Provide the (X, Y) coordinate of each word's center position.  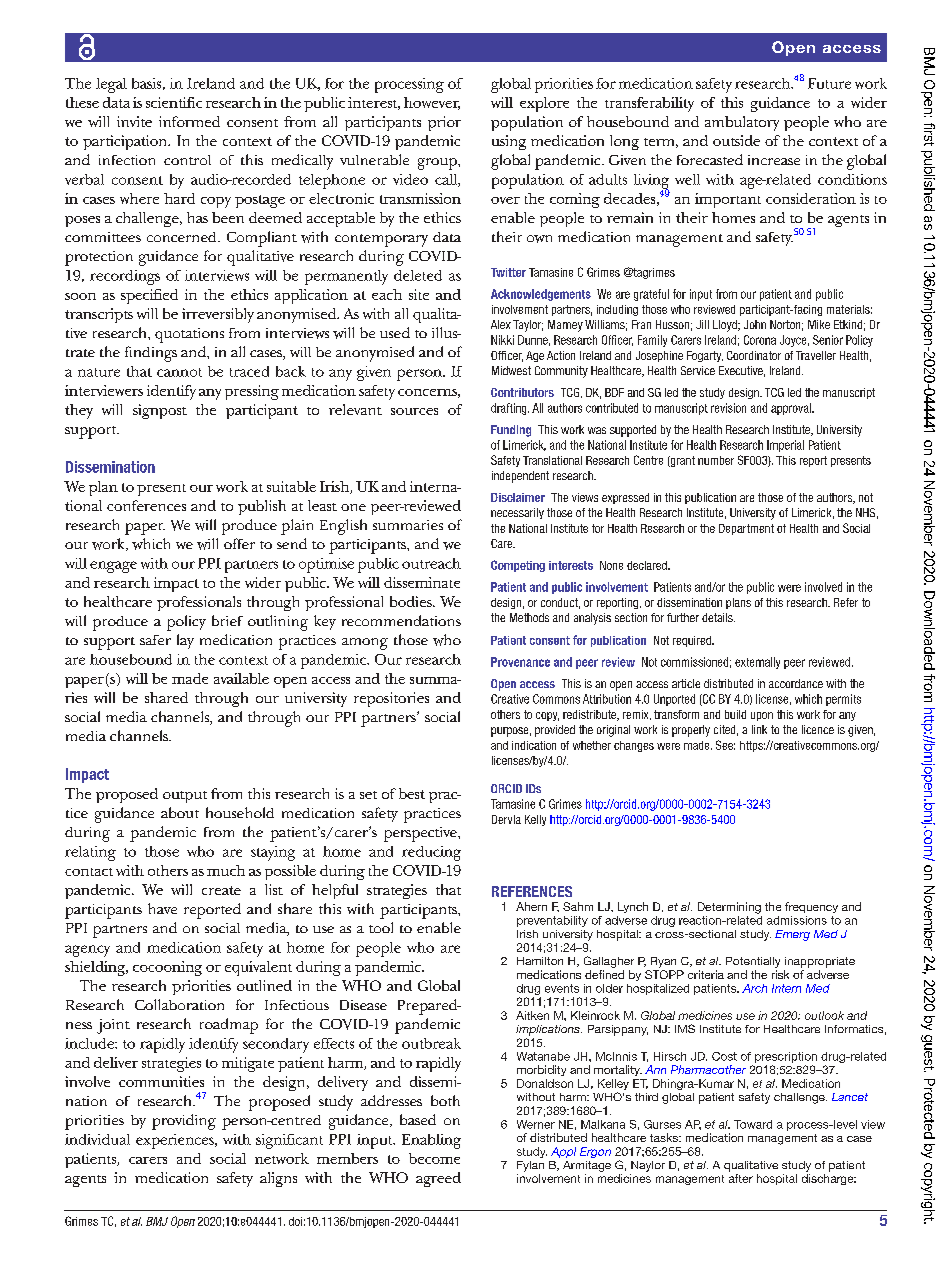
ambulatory (742, 123)
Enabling (431, 1141)
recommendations (401, 620)
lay (185, 641)
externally (757, 663)
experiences (176, 1141)
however (432, 103)
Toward (753, 1124)
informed (189, 121)
